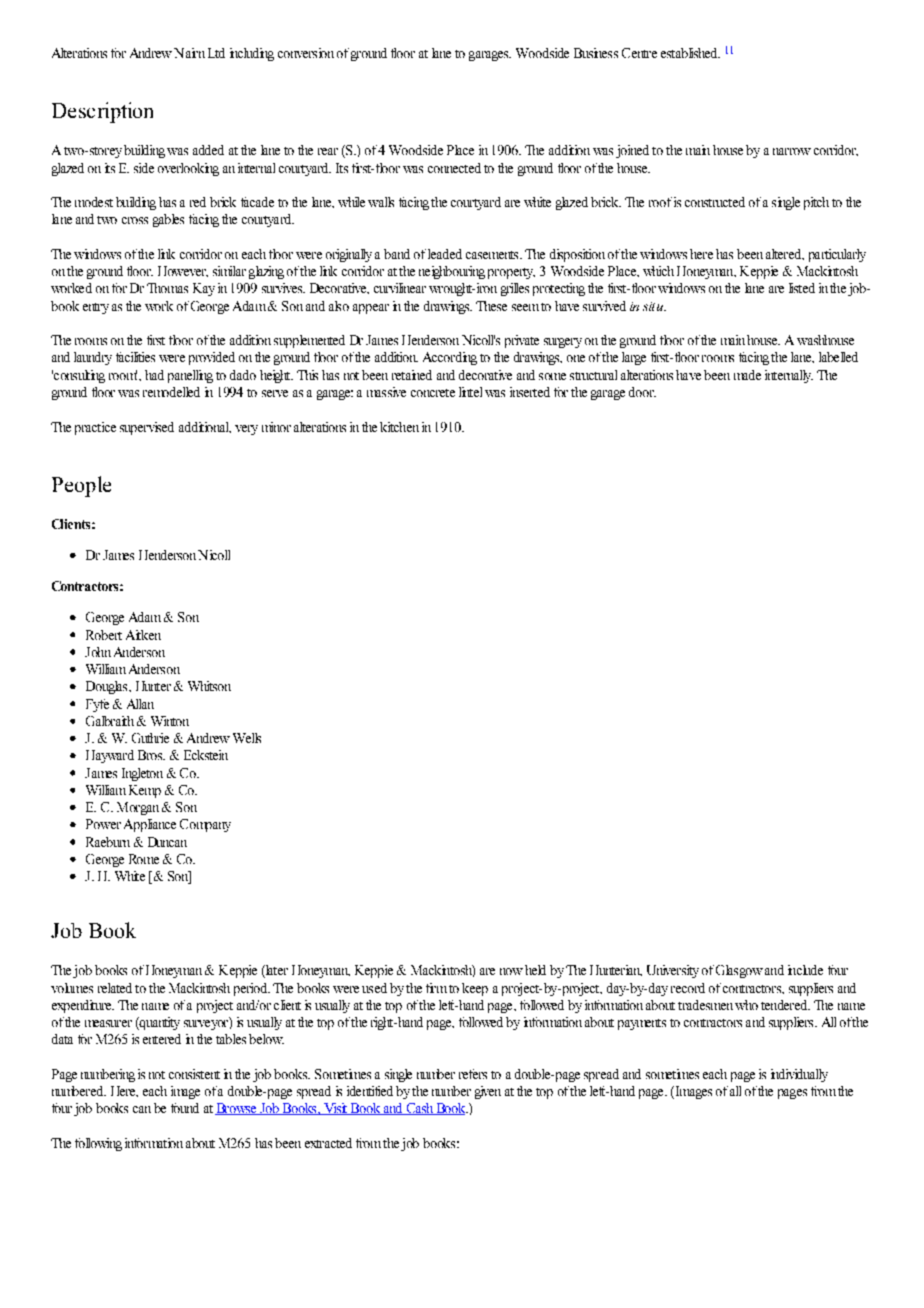 The image size is (924, 1308). Describe the element at coordinates (102, 112) in the page. I see `Description` at that location.
